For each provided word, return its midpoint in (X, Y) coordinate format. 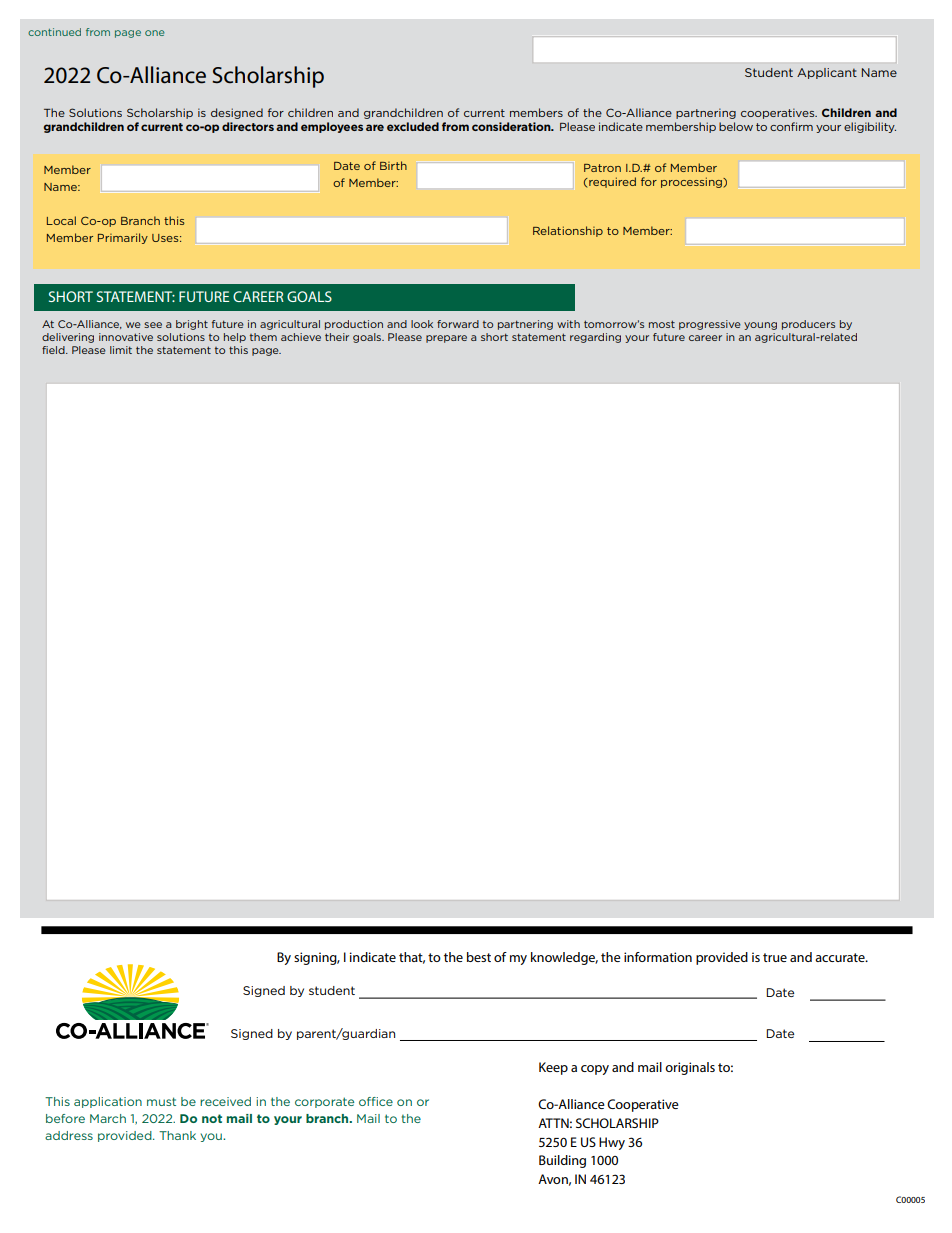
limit (121, 350)
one (154, 33)
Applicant (827, 73)
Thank (177, 1135)
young (760, 326)
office (376, 1101)
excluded (413, 126)
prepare (446, 339)
